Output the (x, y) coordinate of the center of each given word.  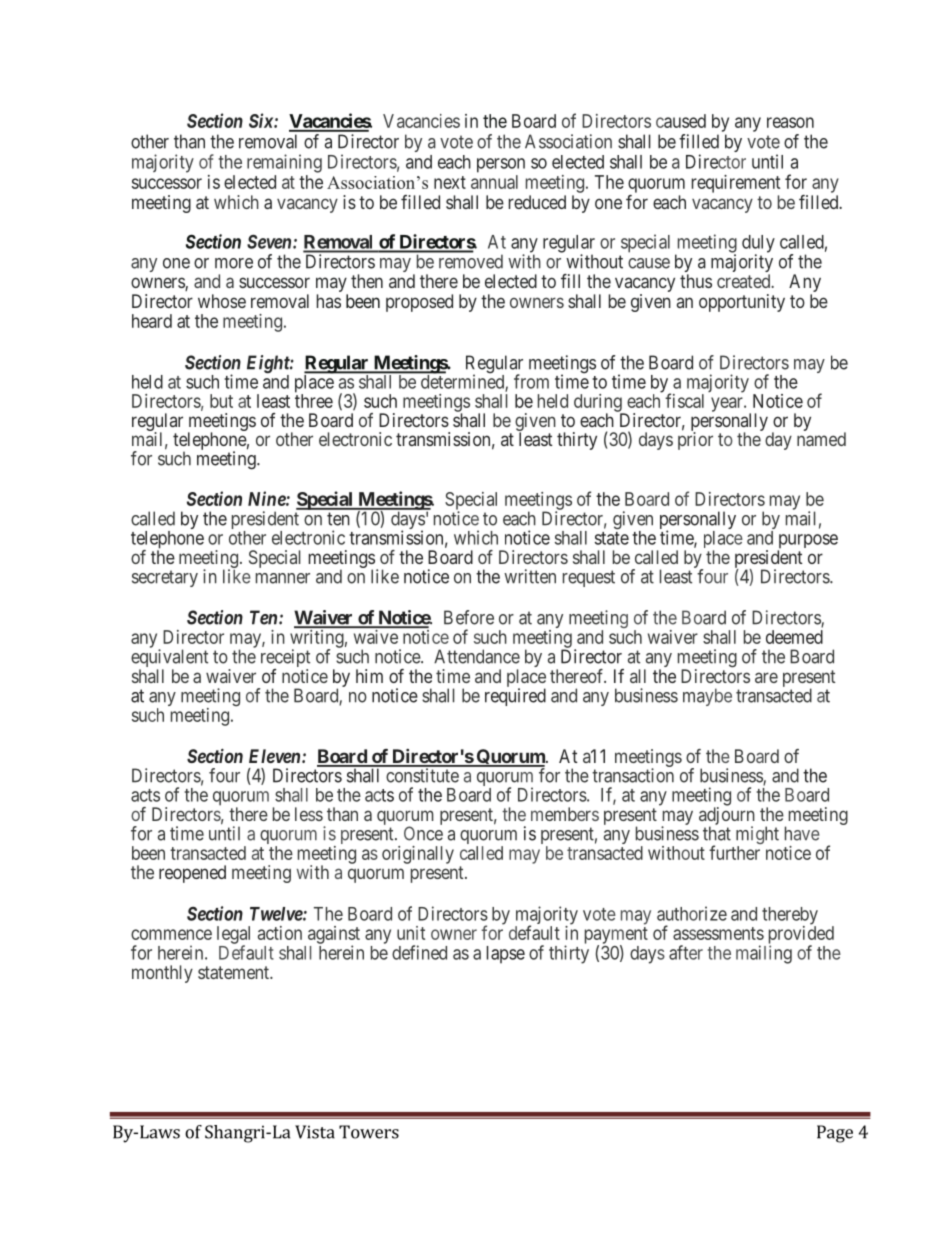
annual (494, 182)
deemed (794, 637)
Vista (315, 1132)
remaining (284, 163)
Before (469, 617)
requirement (736, 184)
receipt (285, 659)
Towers (369, 1132)
